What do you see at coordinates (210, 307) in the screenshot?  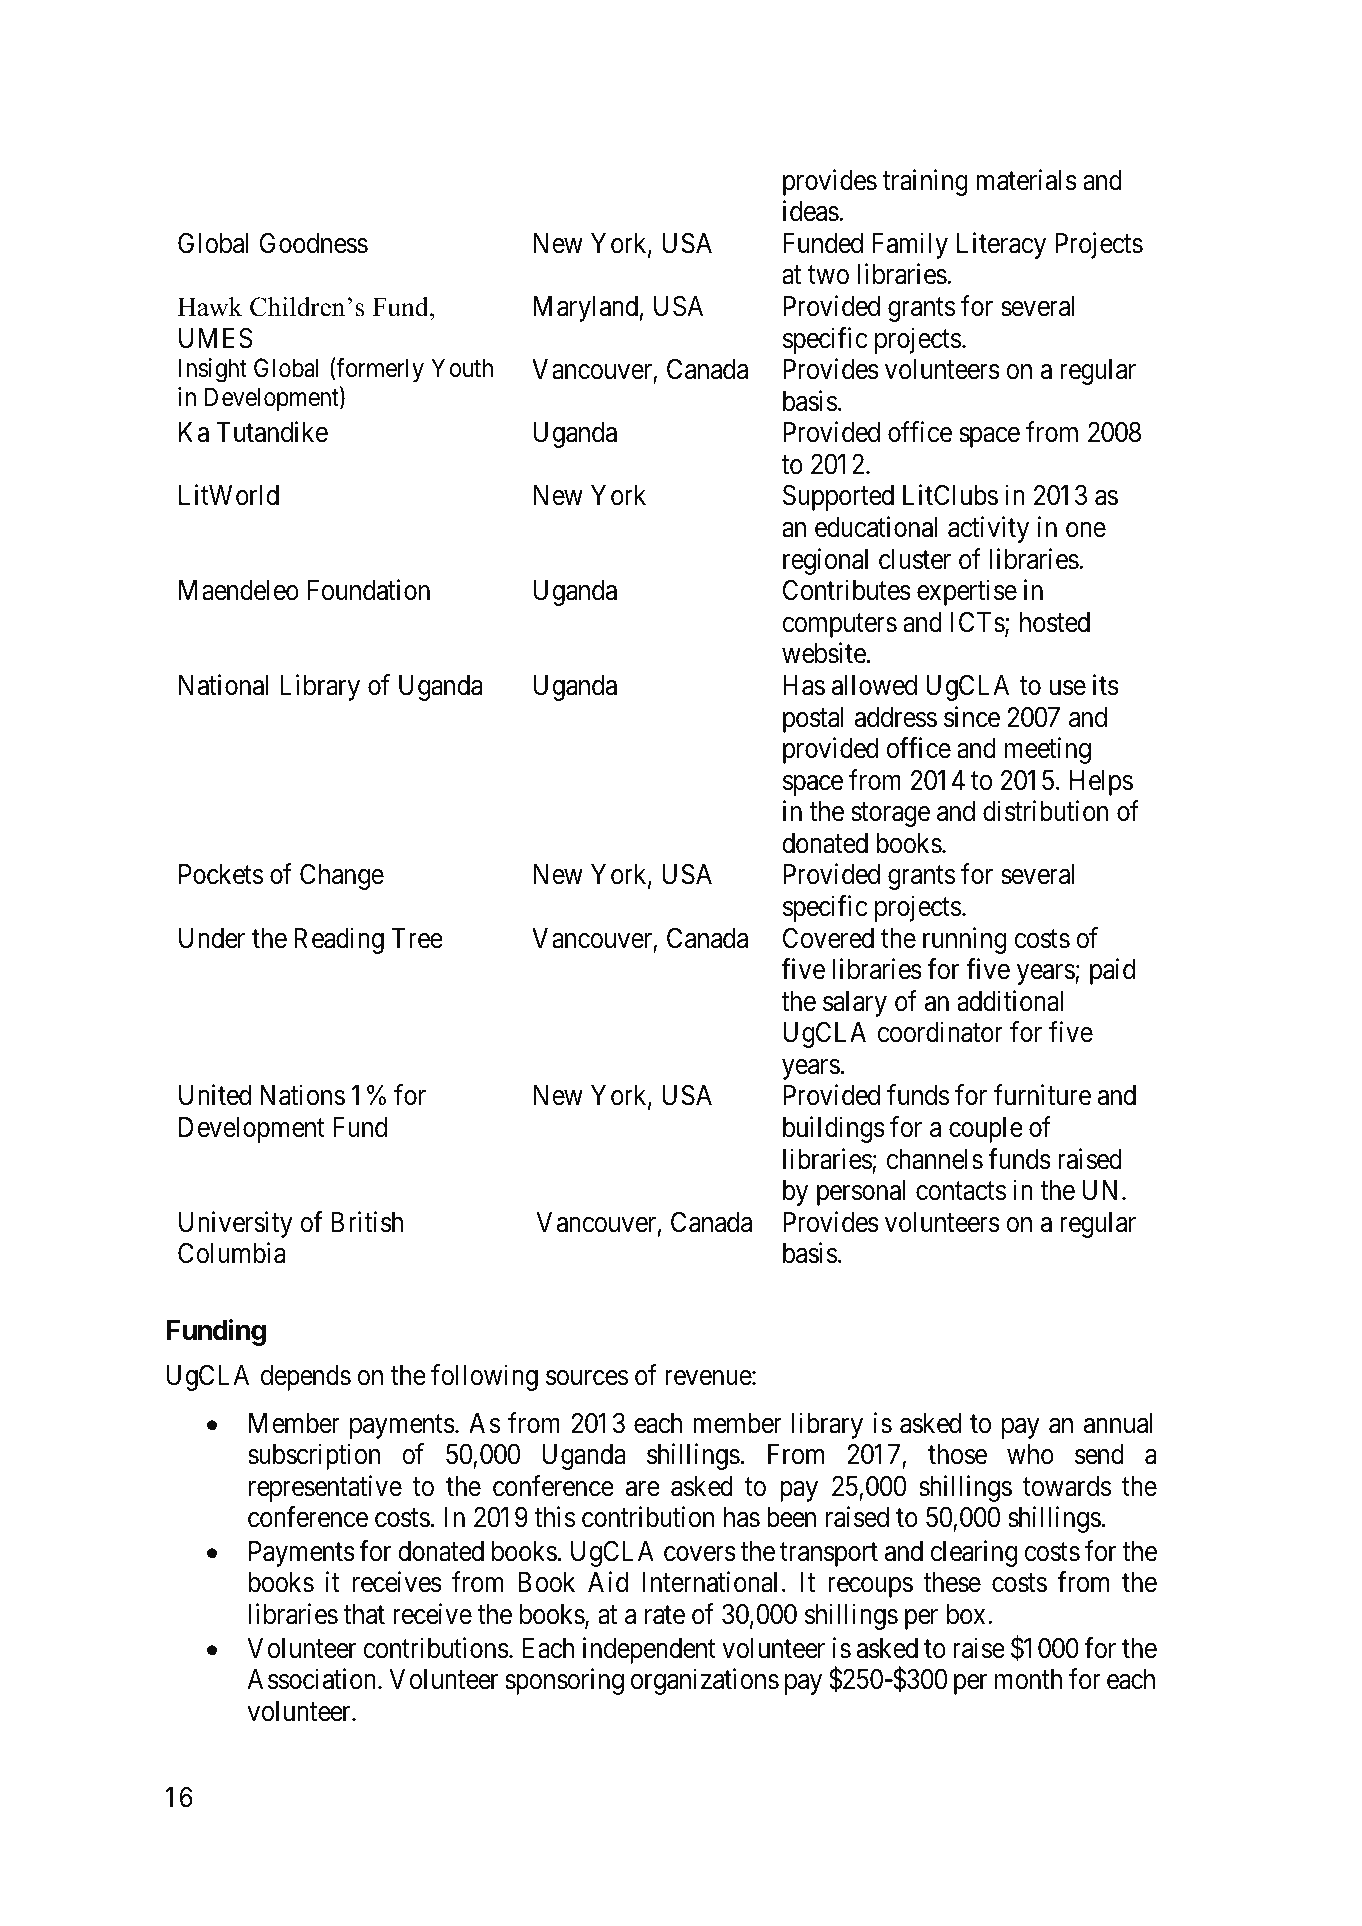 I see `Hawk` at bounding box center [210, 307].
